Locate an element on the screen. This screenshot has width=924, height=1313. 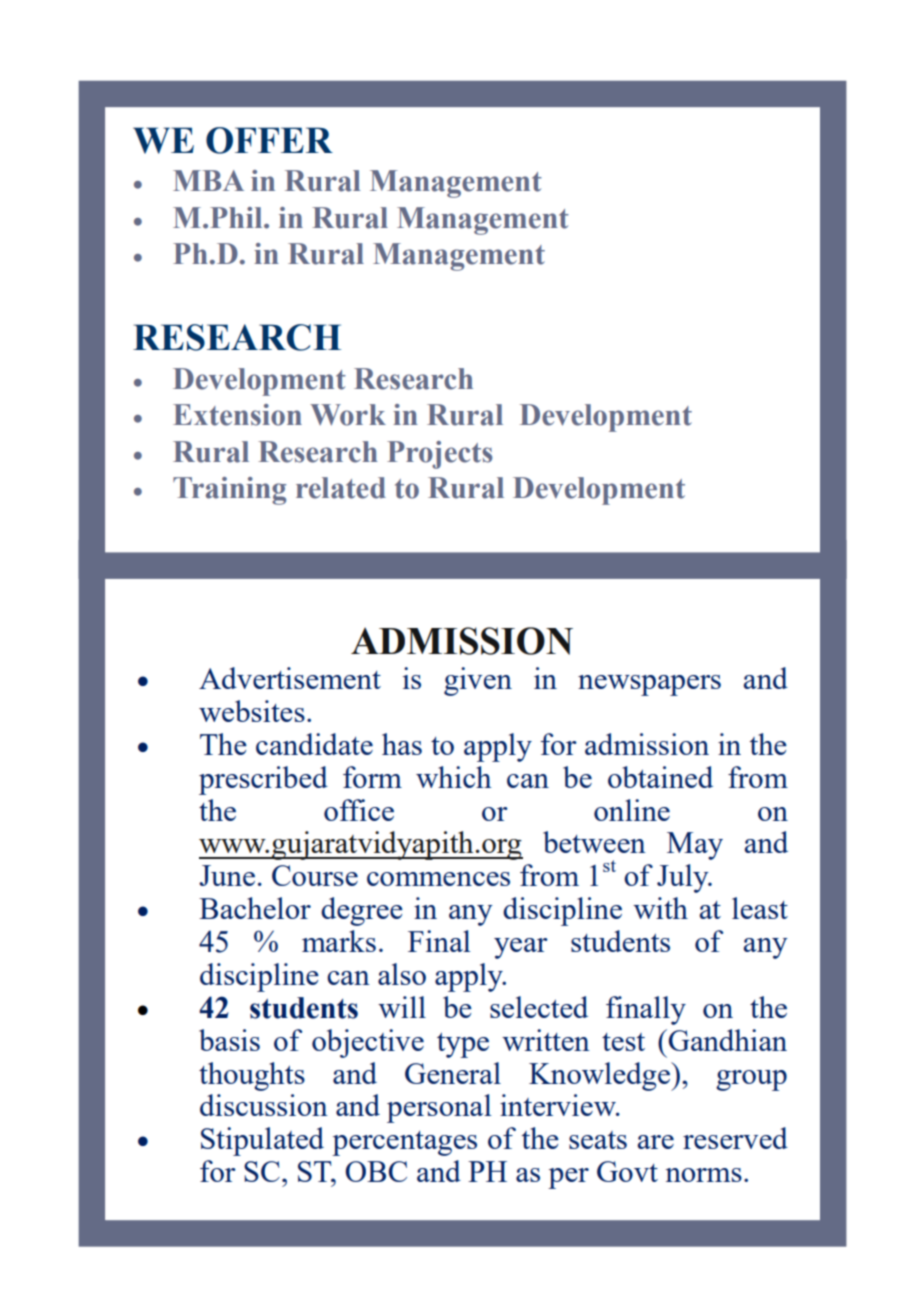
Training is located at coordinates (229, 491).
